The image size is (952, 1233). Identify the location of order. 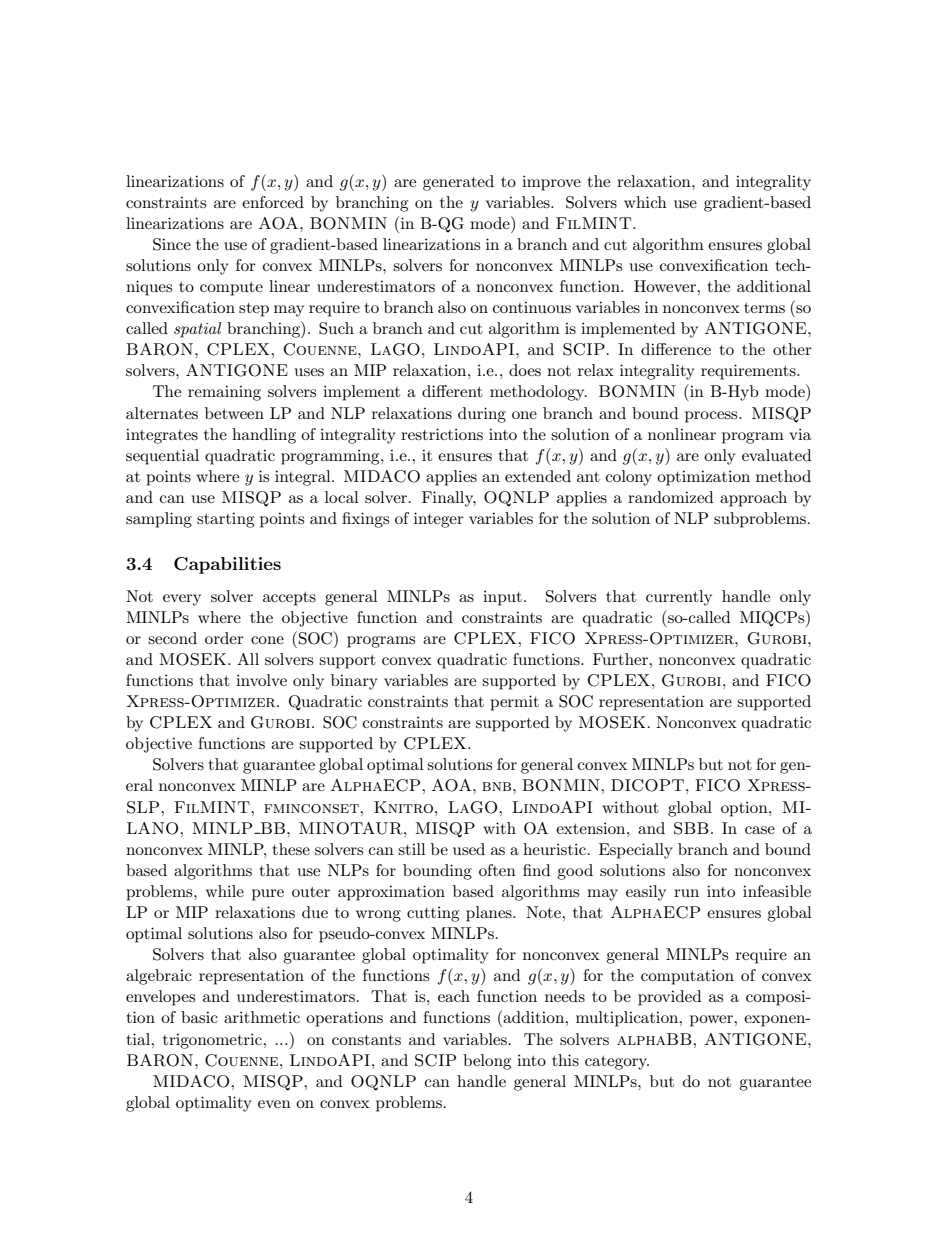
(224, 638).
